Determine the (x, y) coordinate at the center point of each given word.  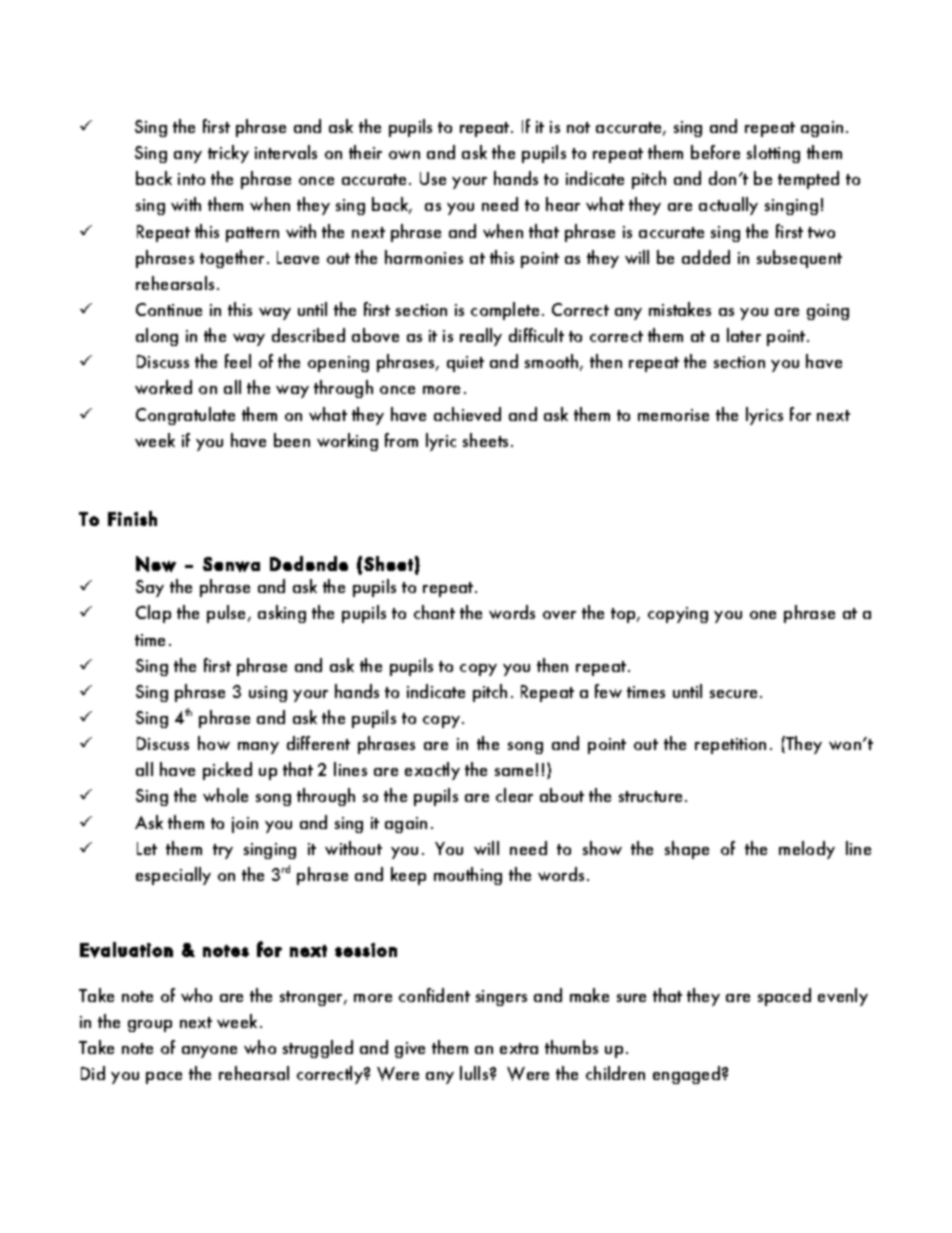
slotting (773, 154)
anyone (209, 1052)
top (624, 615)
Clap (153, 614)
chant (434, 612)
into (191, 179)
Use (433, 178)
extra (519, 1048)
